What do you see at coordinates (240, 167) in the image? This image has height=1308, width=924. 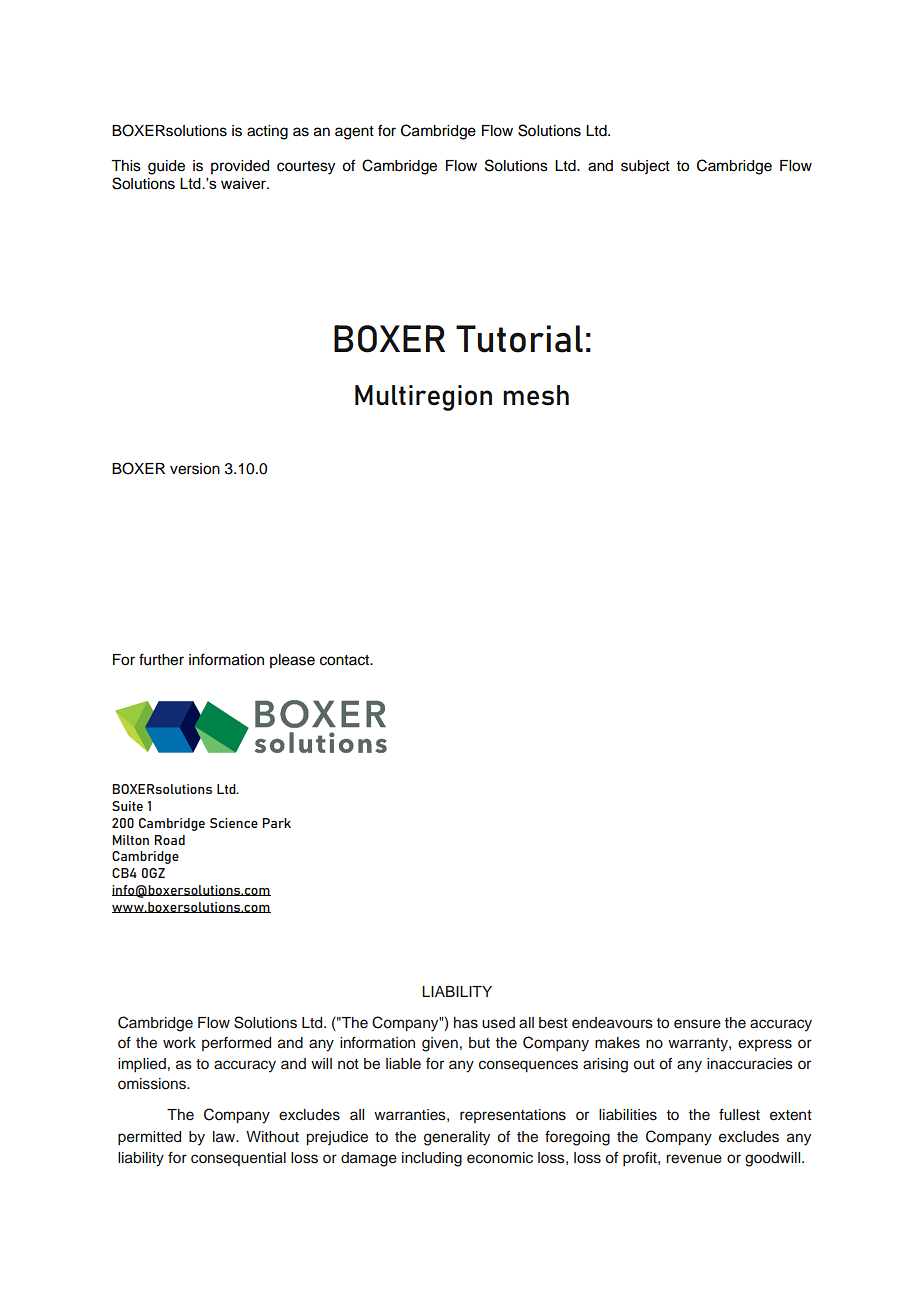 I see `provided` at bounding box center [240, 167].
